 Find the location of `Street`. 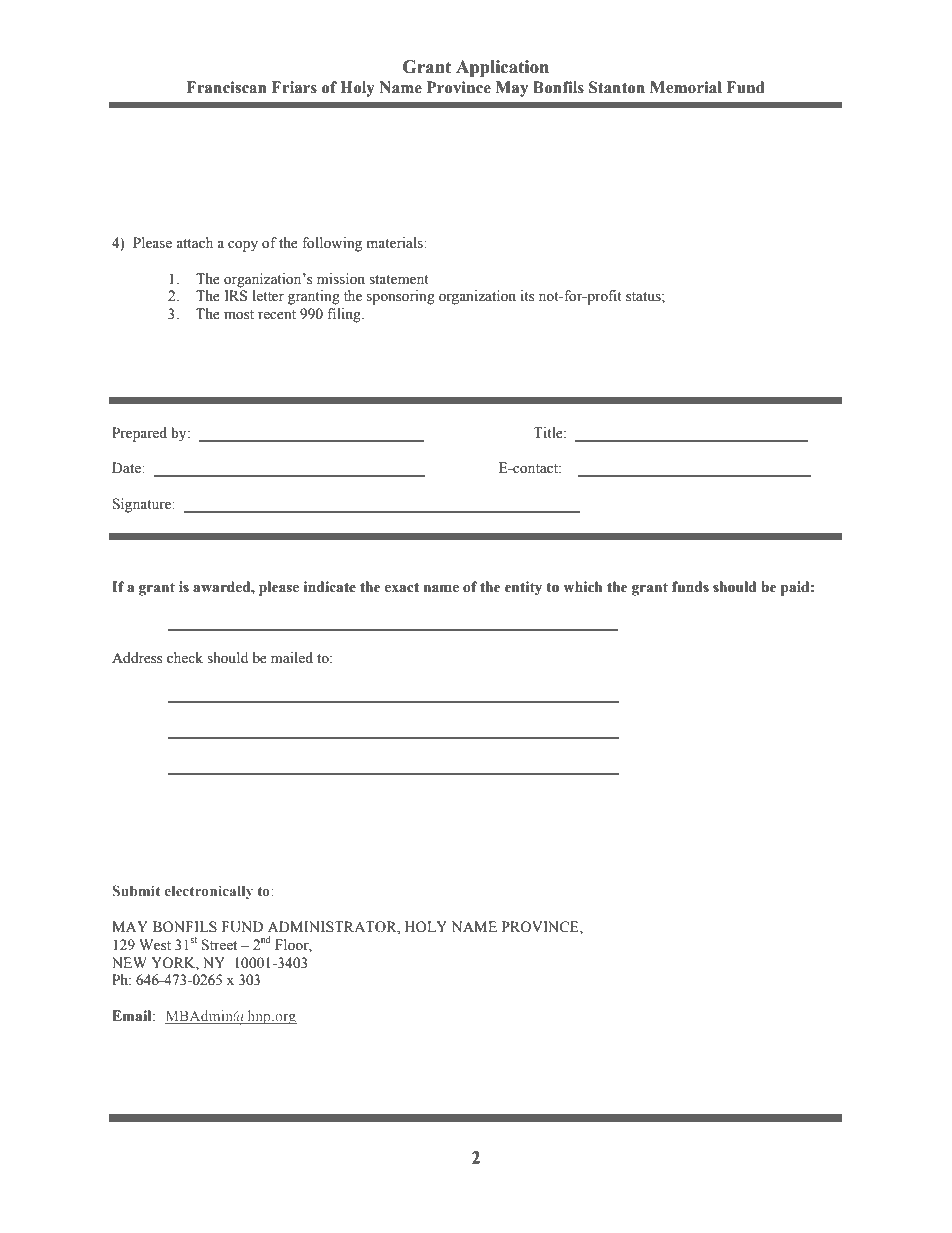

Street is located at coordinates (219, 945).
